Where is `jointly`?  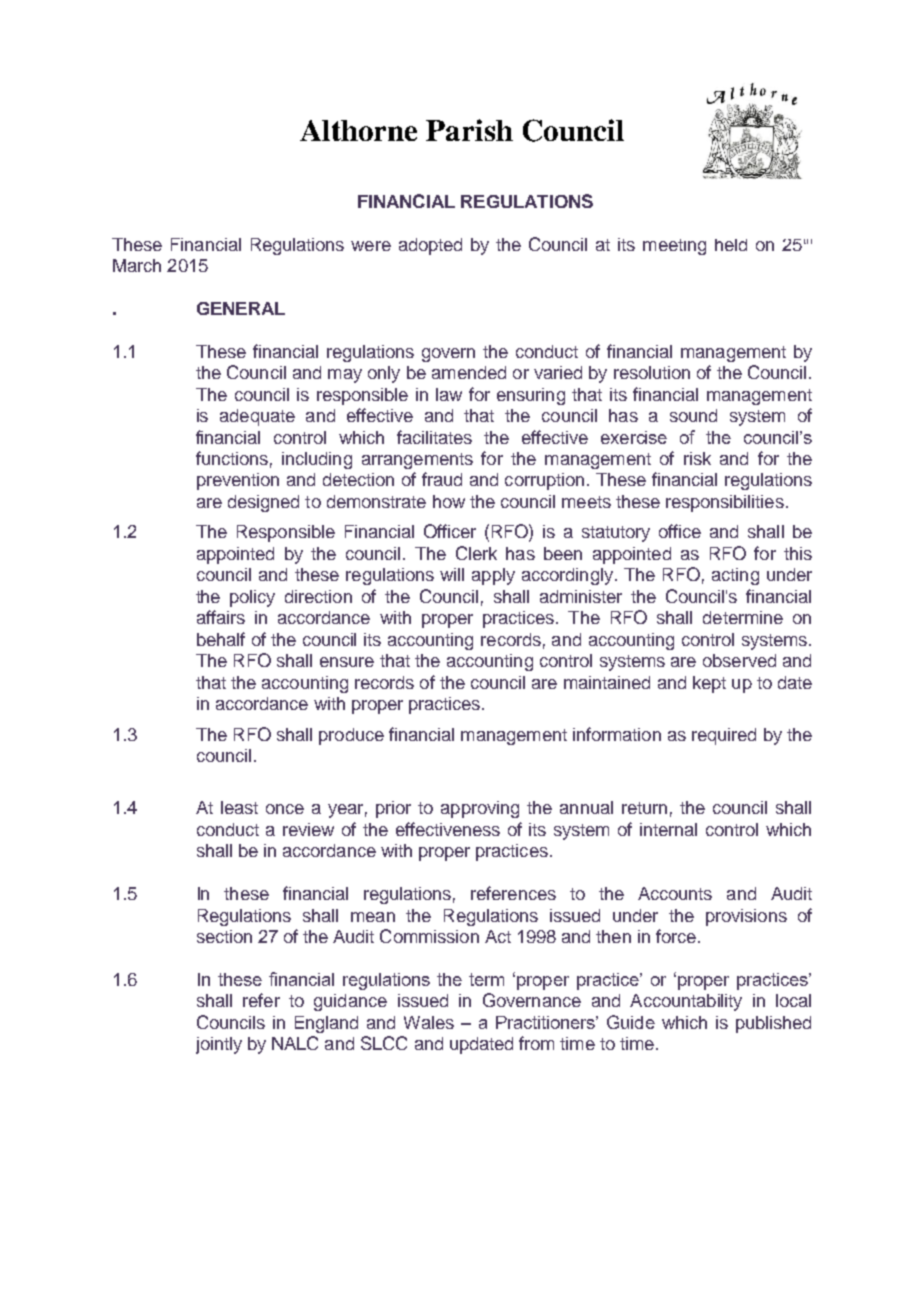
jointly is located at coordinates (219, 1045).
